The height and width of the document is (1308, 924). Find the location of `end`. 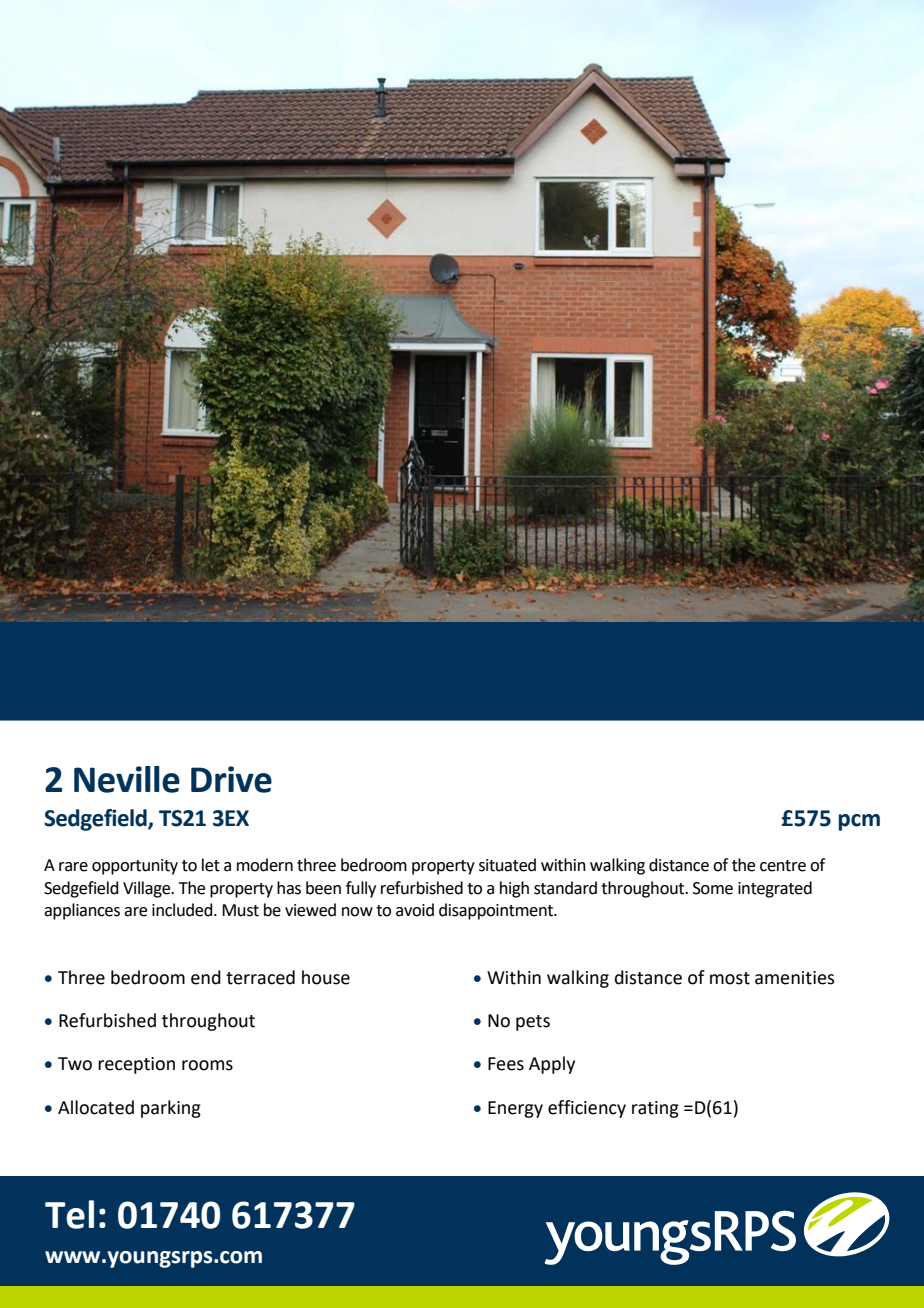

end is located at coordinates (206, 977).
